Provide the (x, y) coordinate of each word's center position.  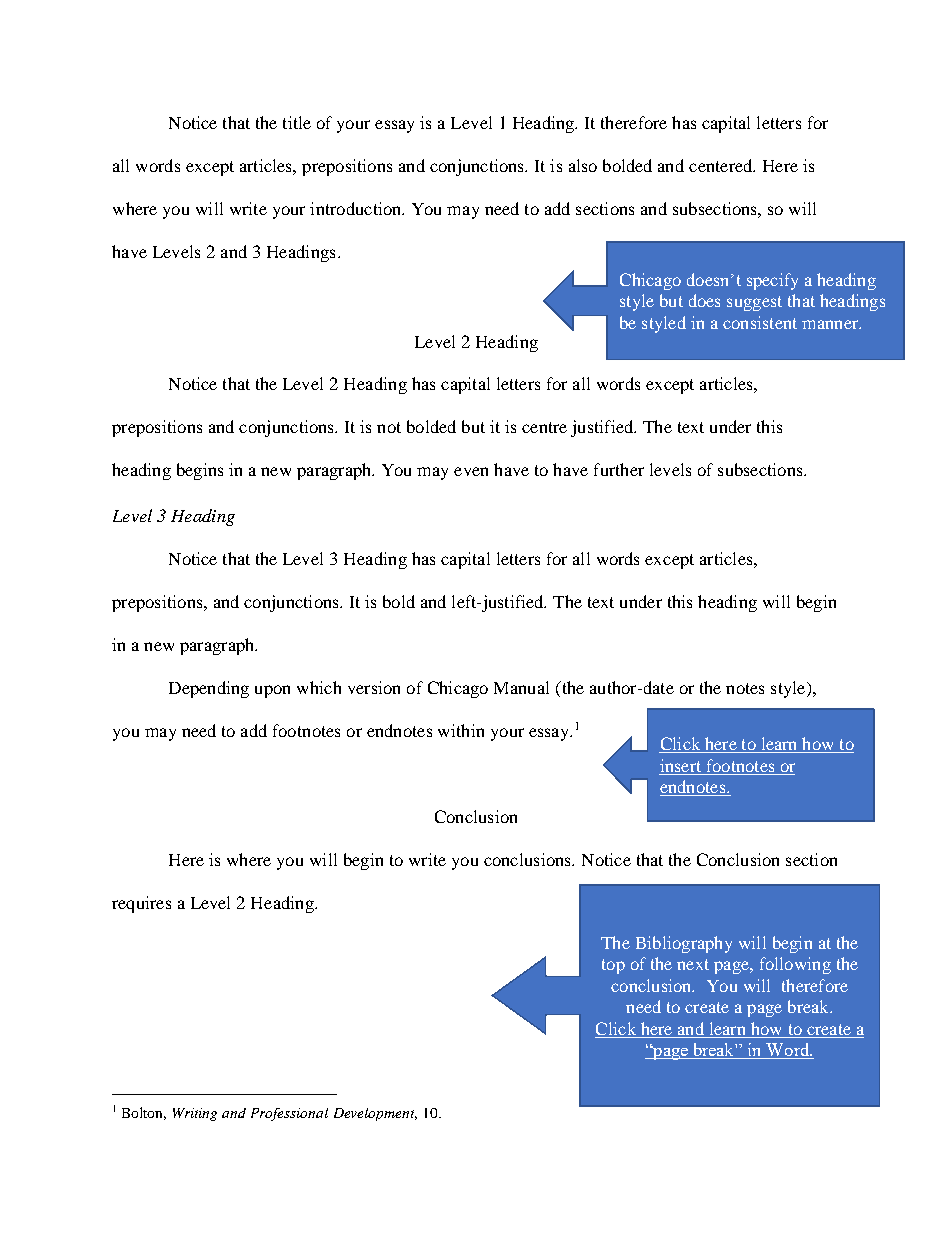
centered (722, 165)
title (297, 122)
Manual (521, 687)
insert (680, 765)
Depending (209, 689)
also (583, 165)
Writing (195, 1114)
